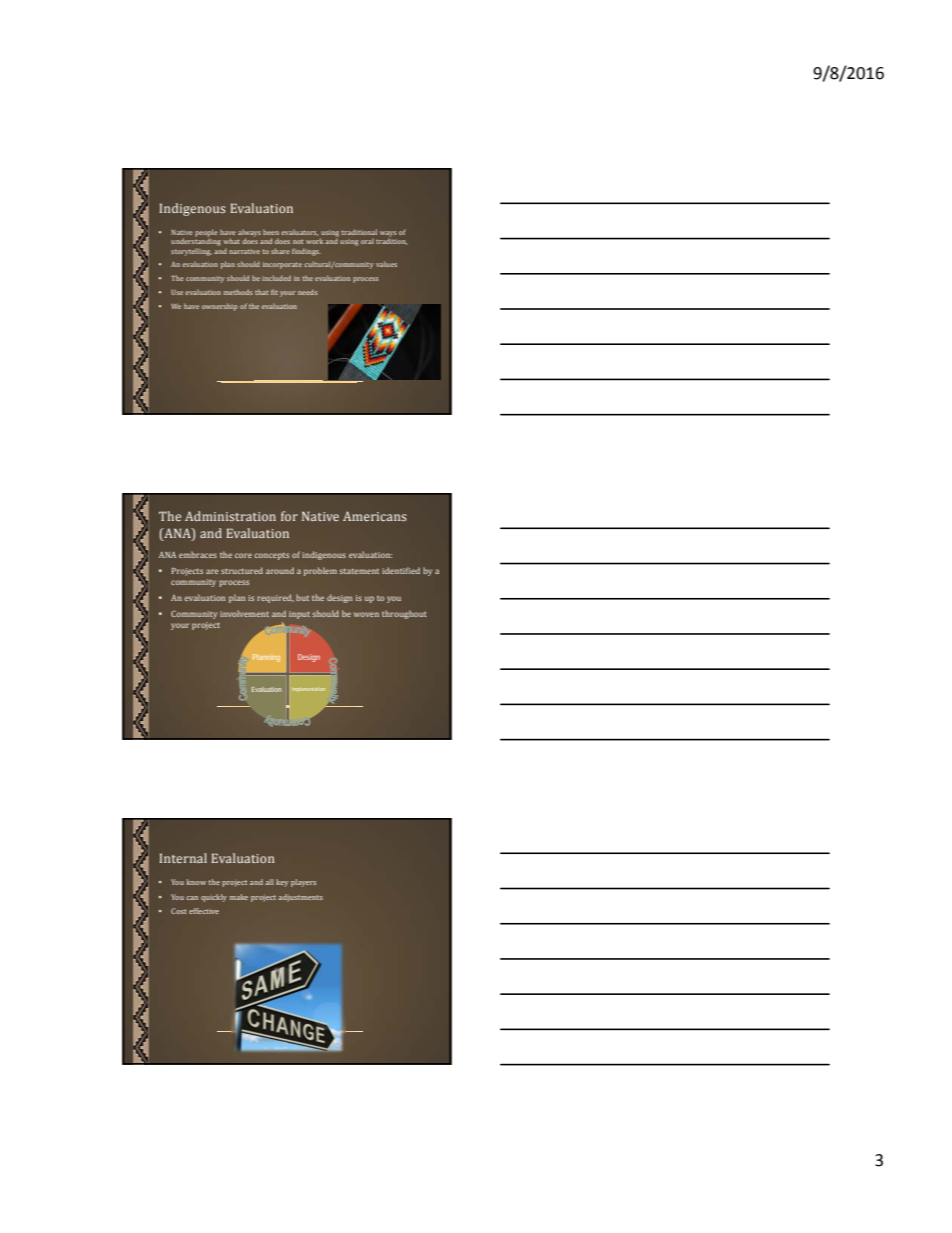 The width and height of the screenshot is (952, 1233). I want to click on key, so click(282, 883).
